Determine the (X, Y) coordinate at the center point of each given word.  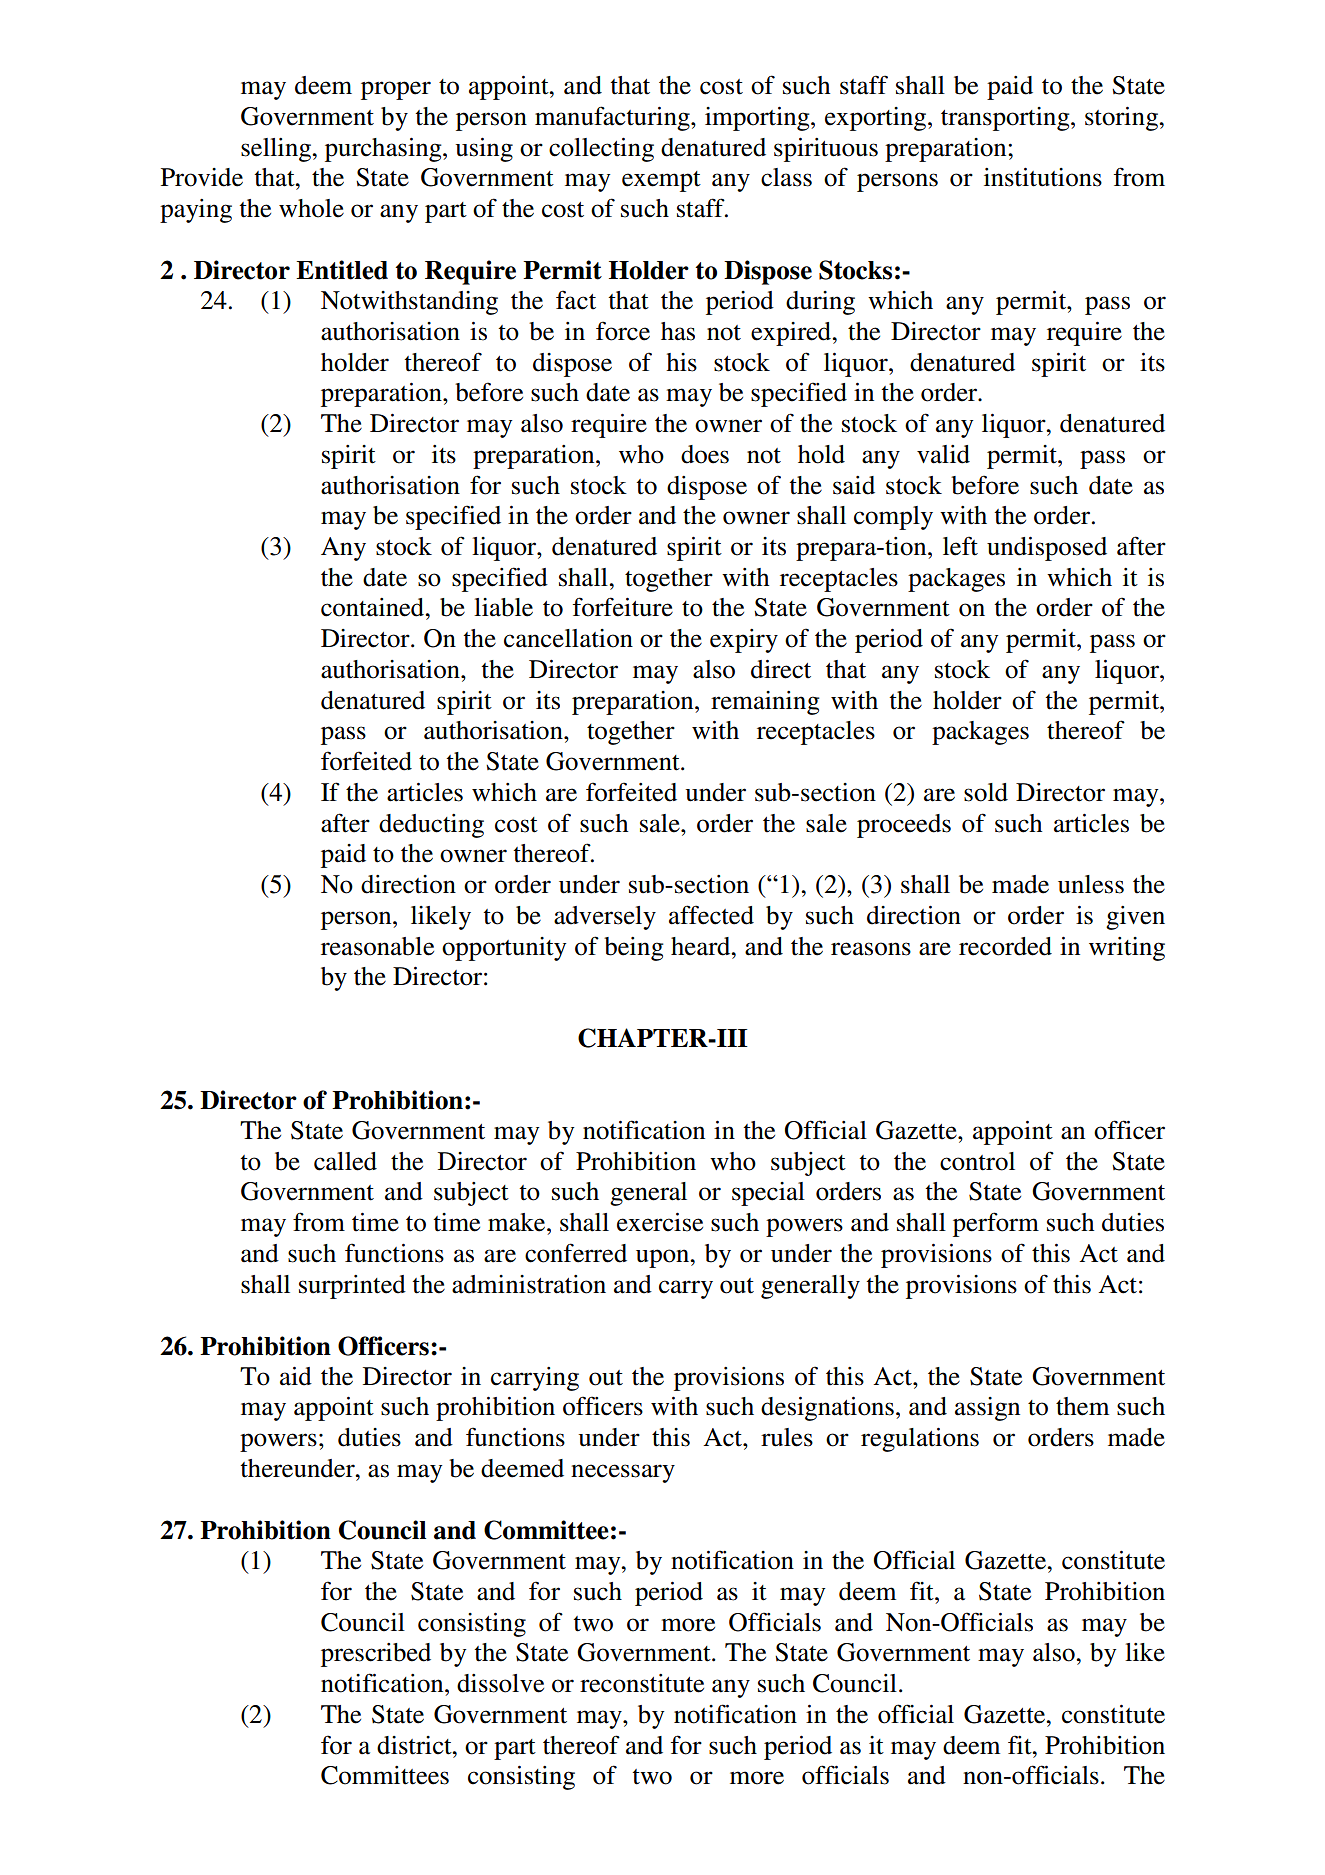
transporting (1006, 119)
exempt (661, 181)
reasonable (377, 946)
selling (277, 150)
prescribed (376, 1655)
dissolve (500, 1683)
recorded (1005, 946)
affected (711, 915)
